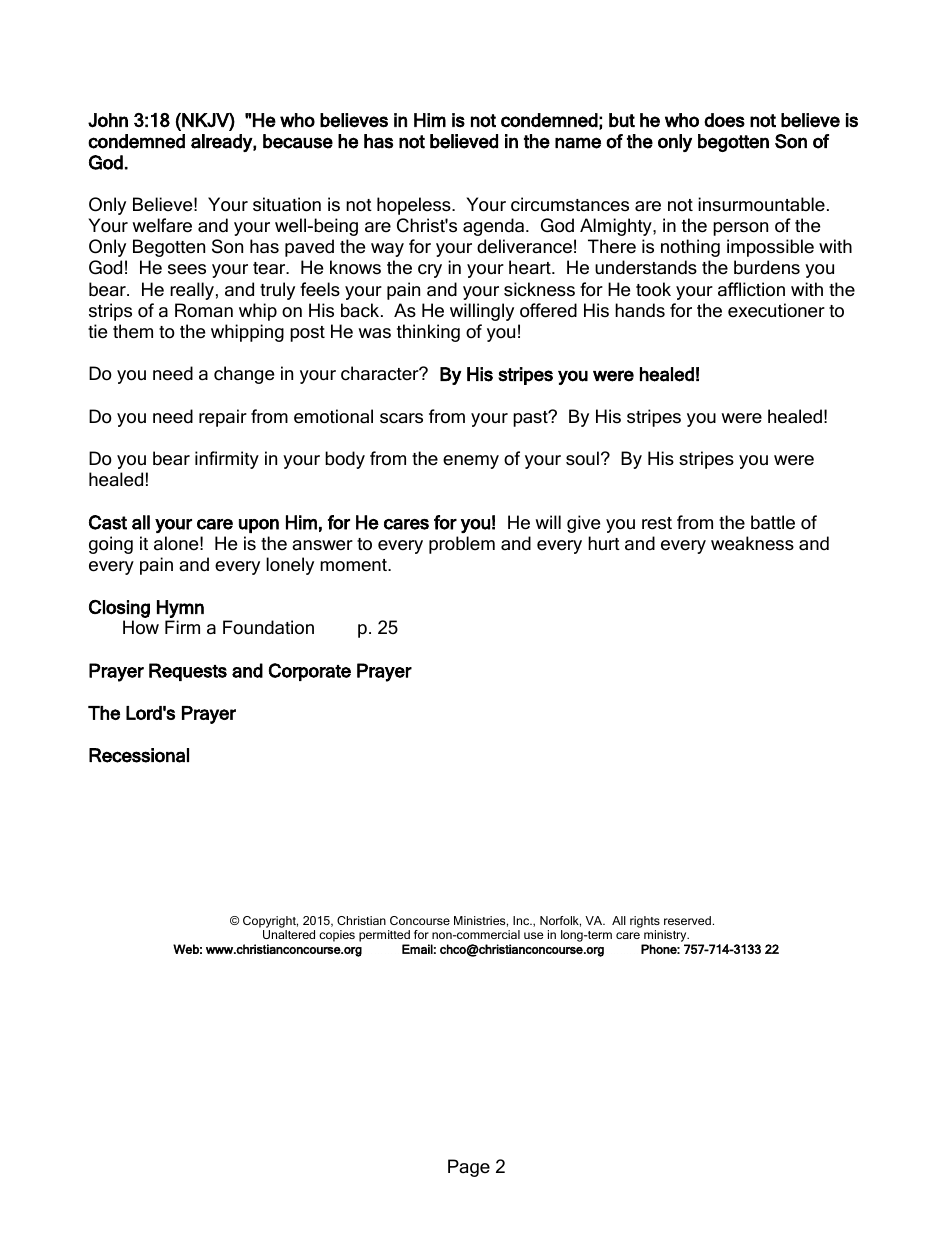 The width and height of the document is (952, 1233). What do you see at coordinates (657, 523) in the document?
I see `rest` at bounding box center [657, 523].
